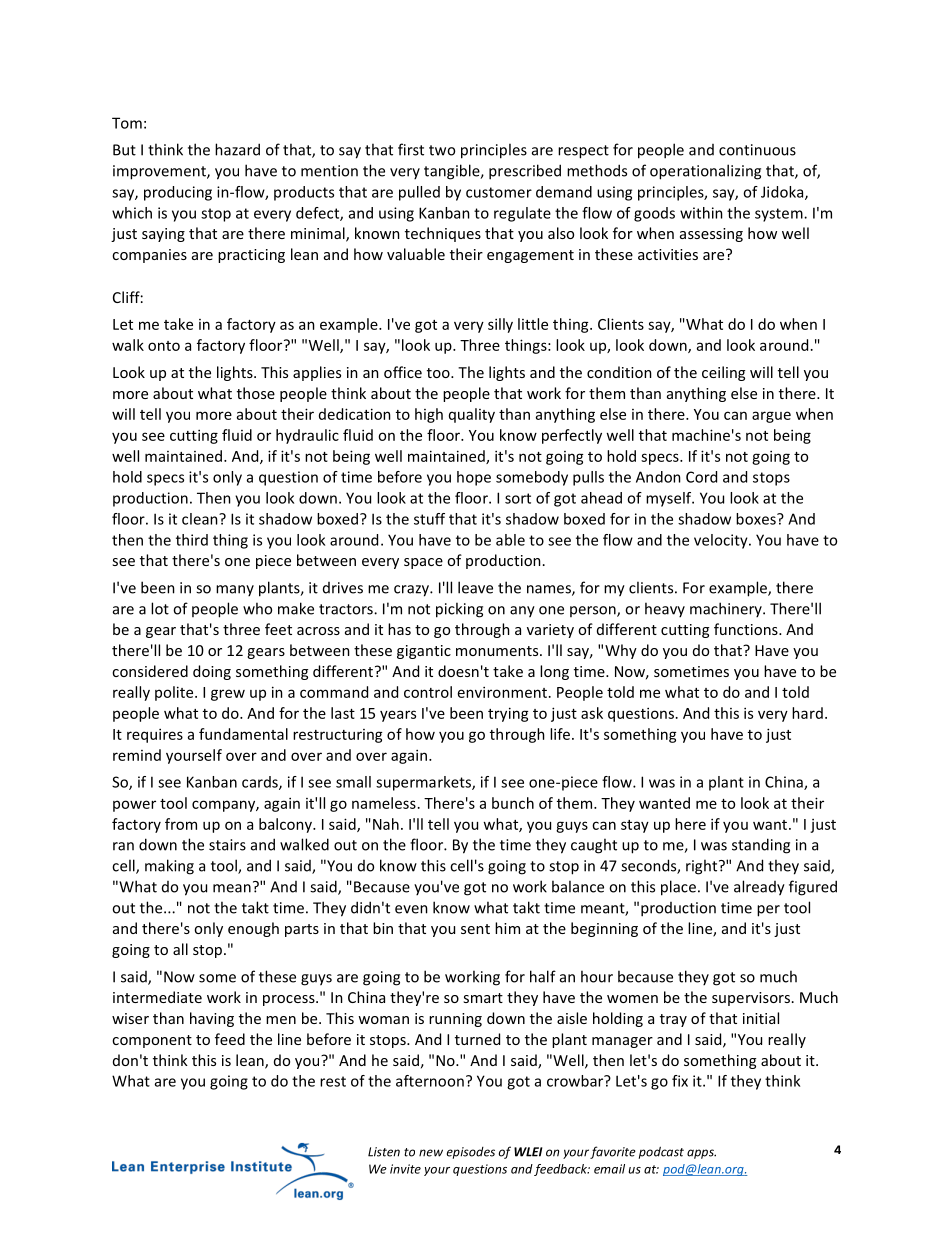  What do you see at coordinates (661, 1152) in the screenshot?
I see `podcast` at bounding box center [661, 1152].
